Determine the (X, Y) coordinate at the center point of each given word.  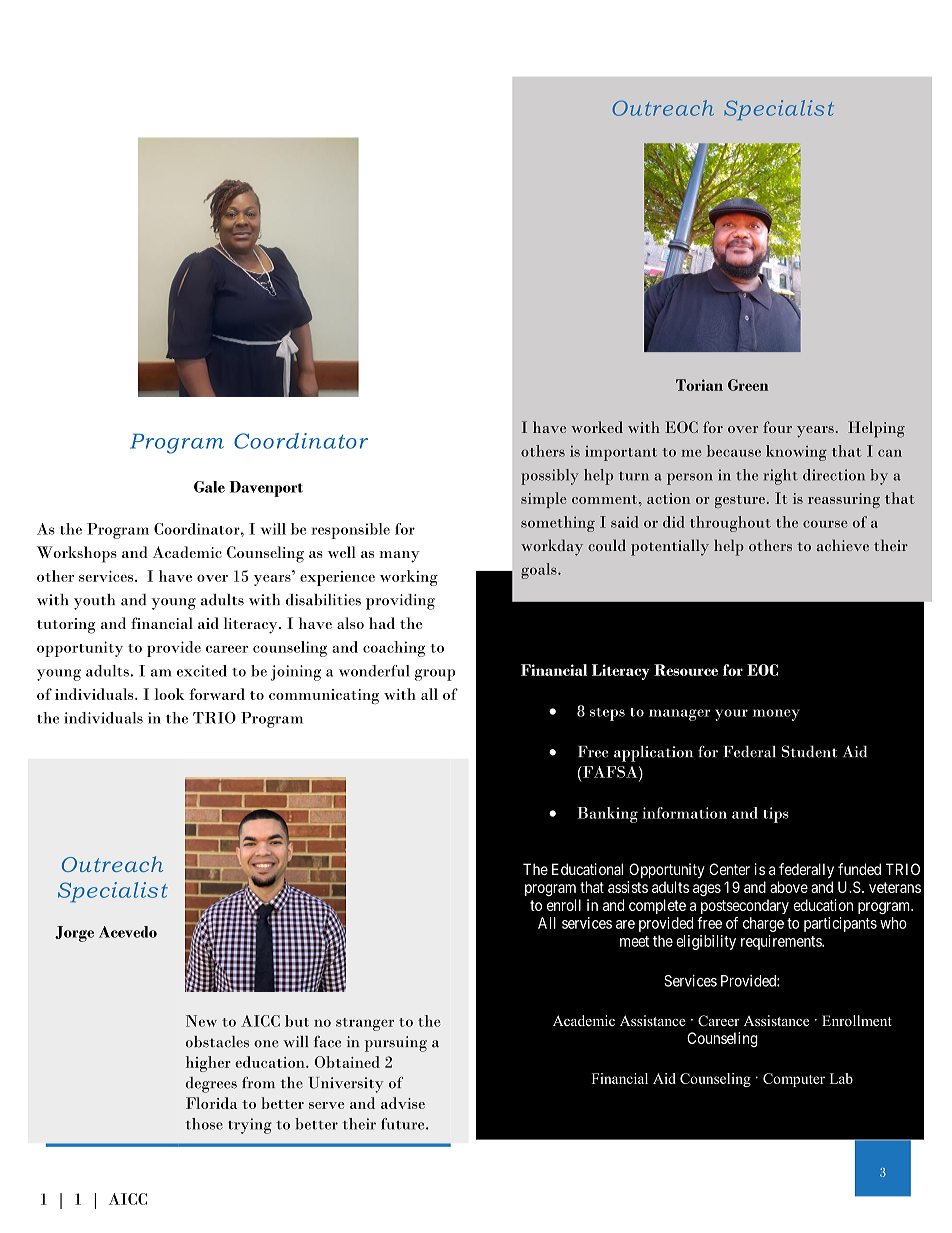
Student (809, 751)
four (777, 427)
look (170, 694)
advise (403, 1103)
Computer (794, 1080)
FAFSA (610, 772)
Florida (211, 1103)
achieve (843, 545)
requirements (782, 942)
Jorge (74, 934)
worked (597, 427)
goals (540, 571)
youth (94, 602)
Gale (209, 487)
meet (634, 941)
